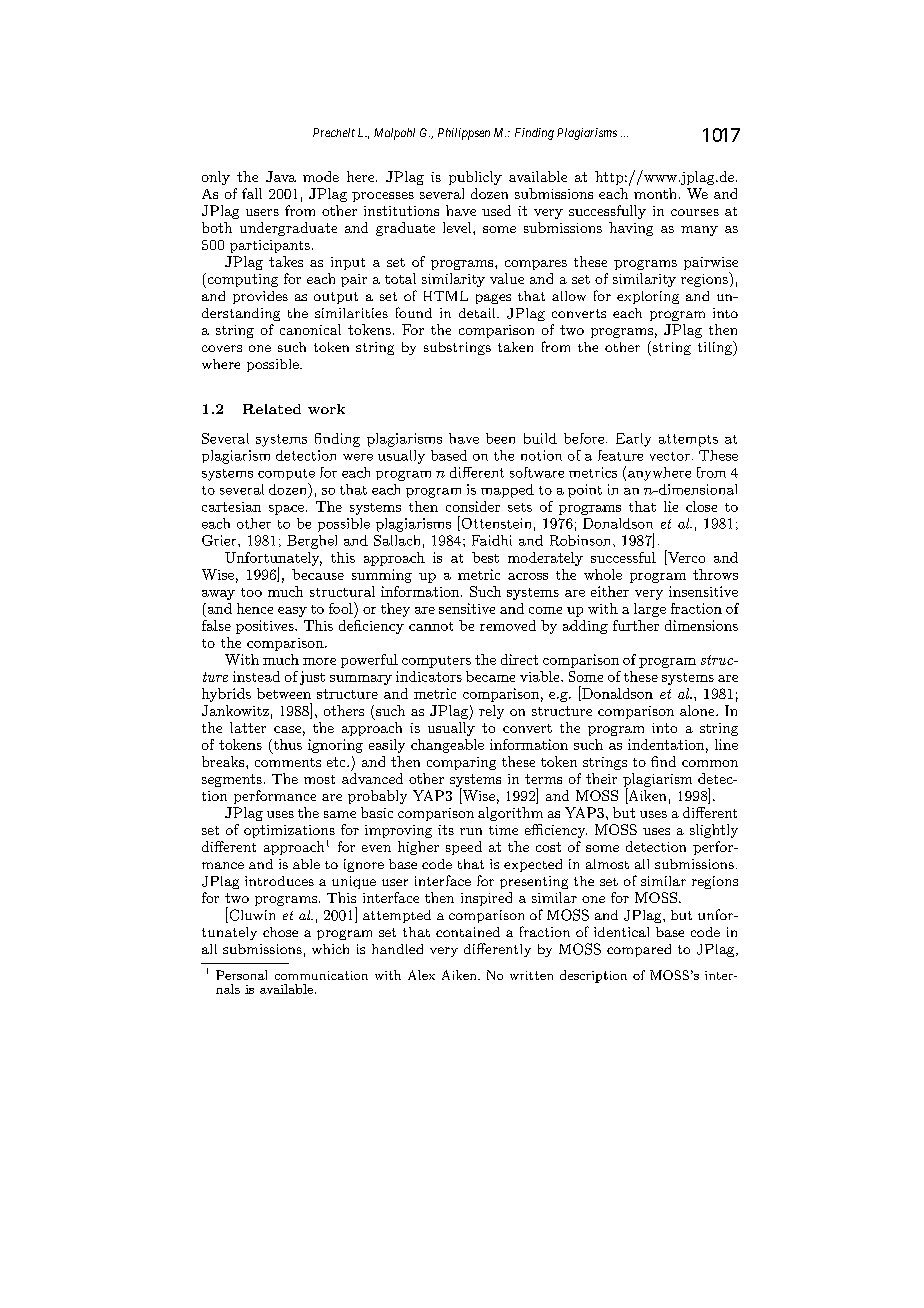  Describe the element at coordinates (636, 625) in the document. I see `further` at that location.
